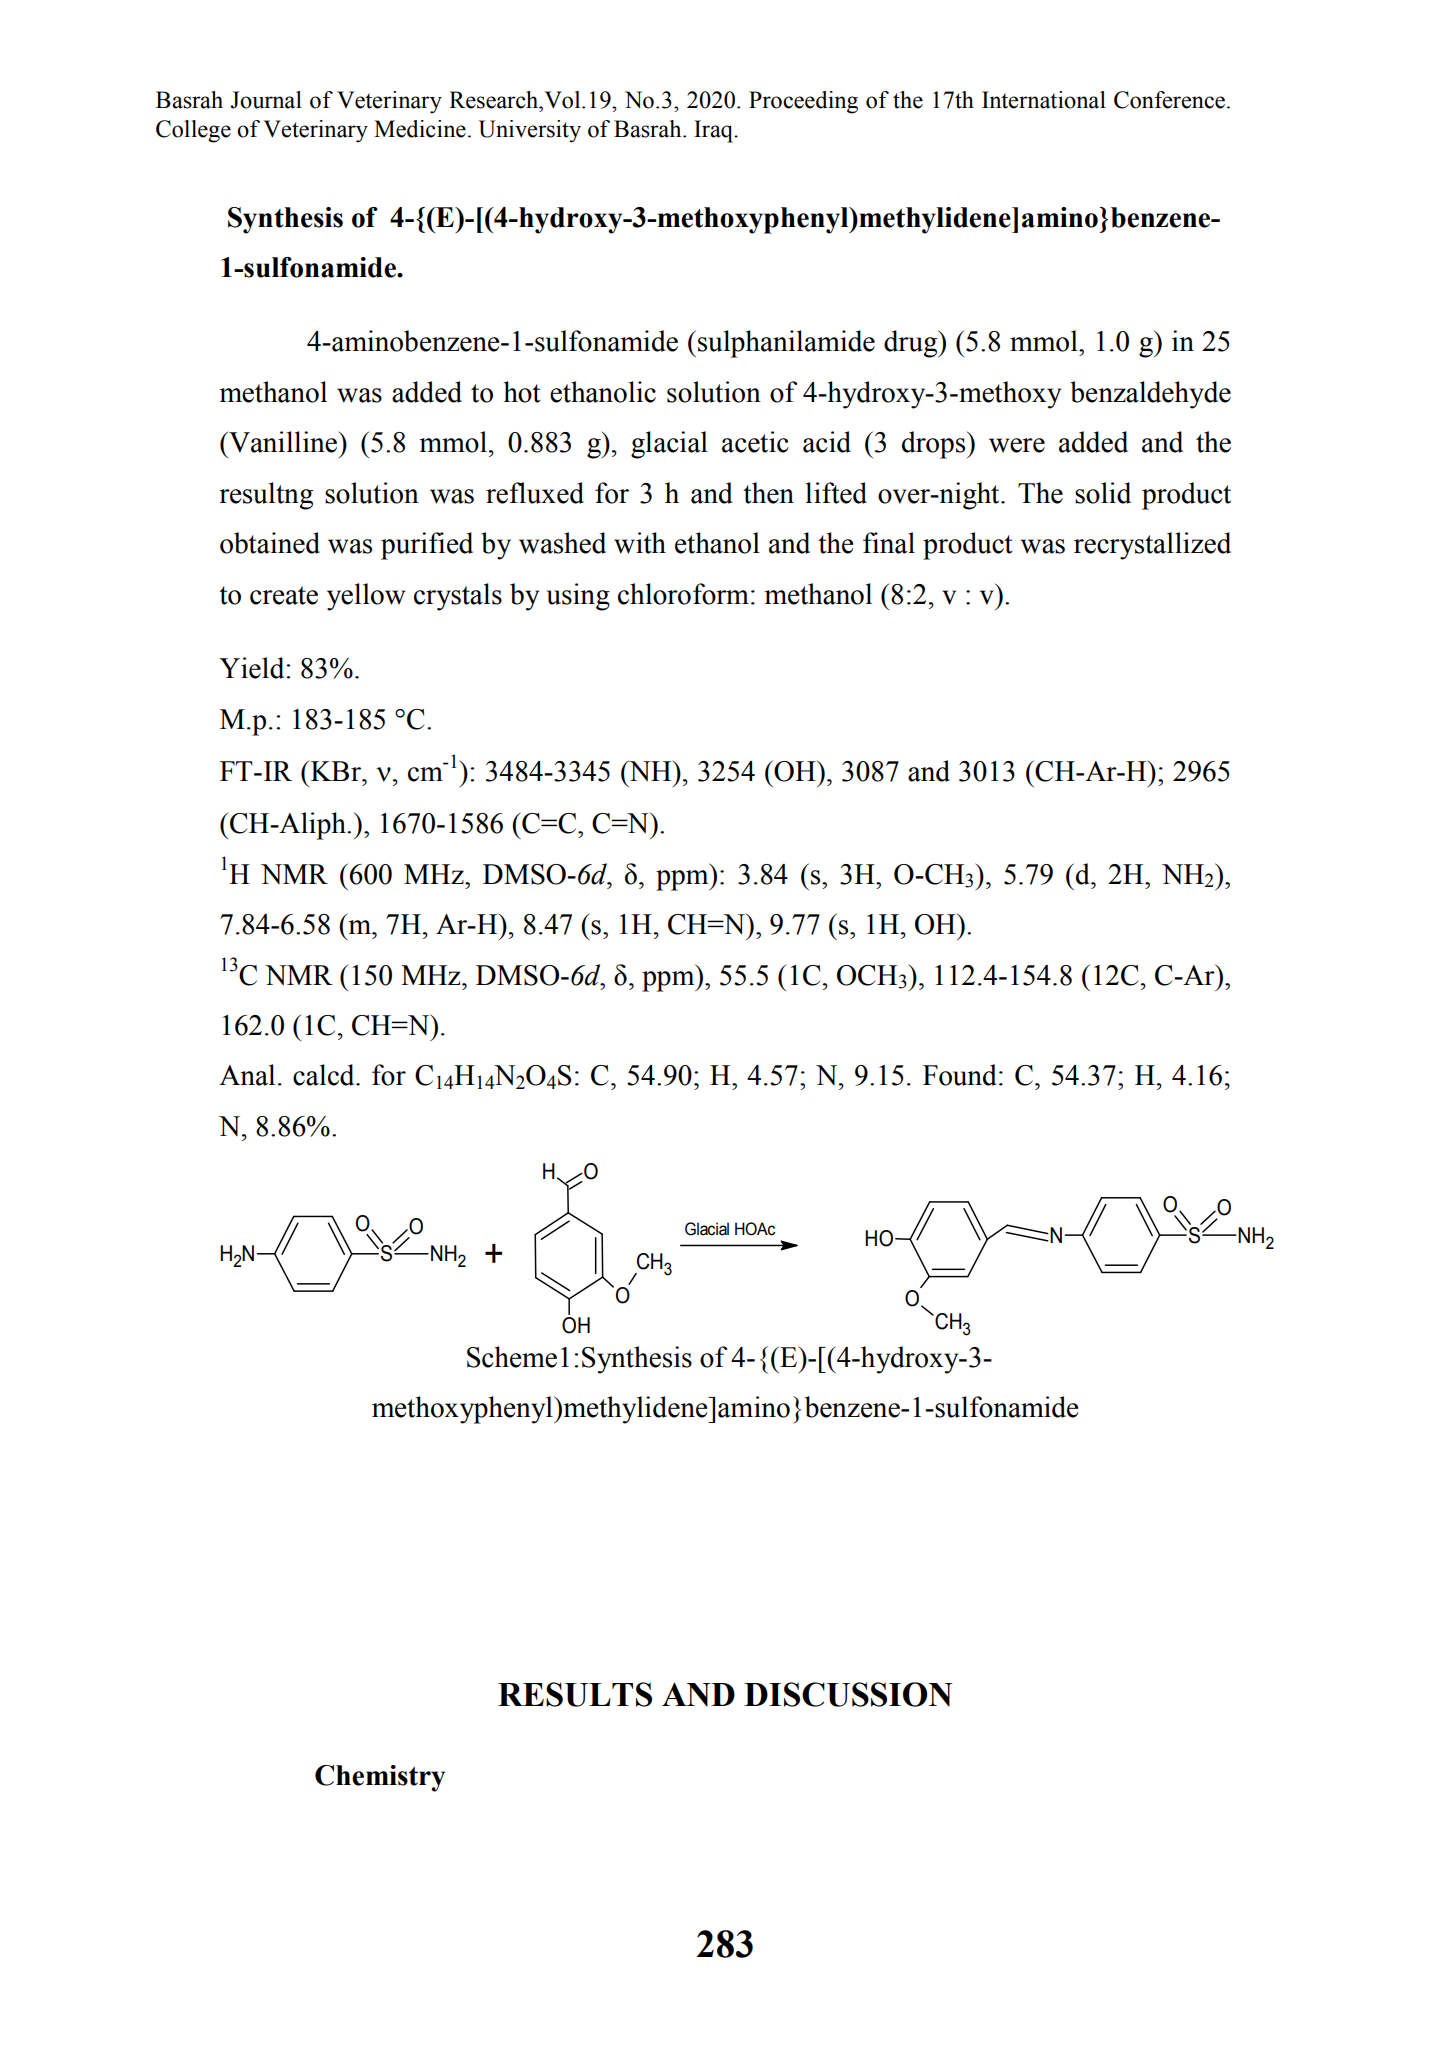  What do you see at coordinates (640, 543) in the image?
I see `with` at bounding box center [640, 543].
